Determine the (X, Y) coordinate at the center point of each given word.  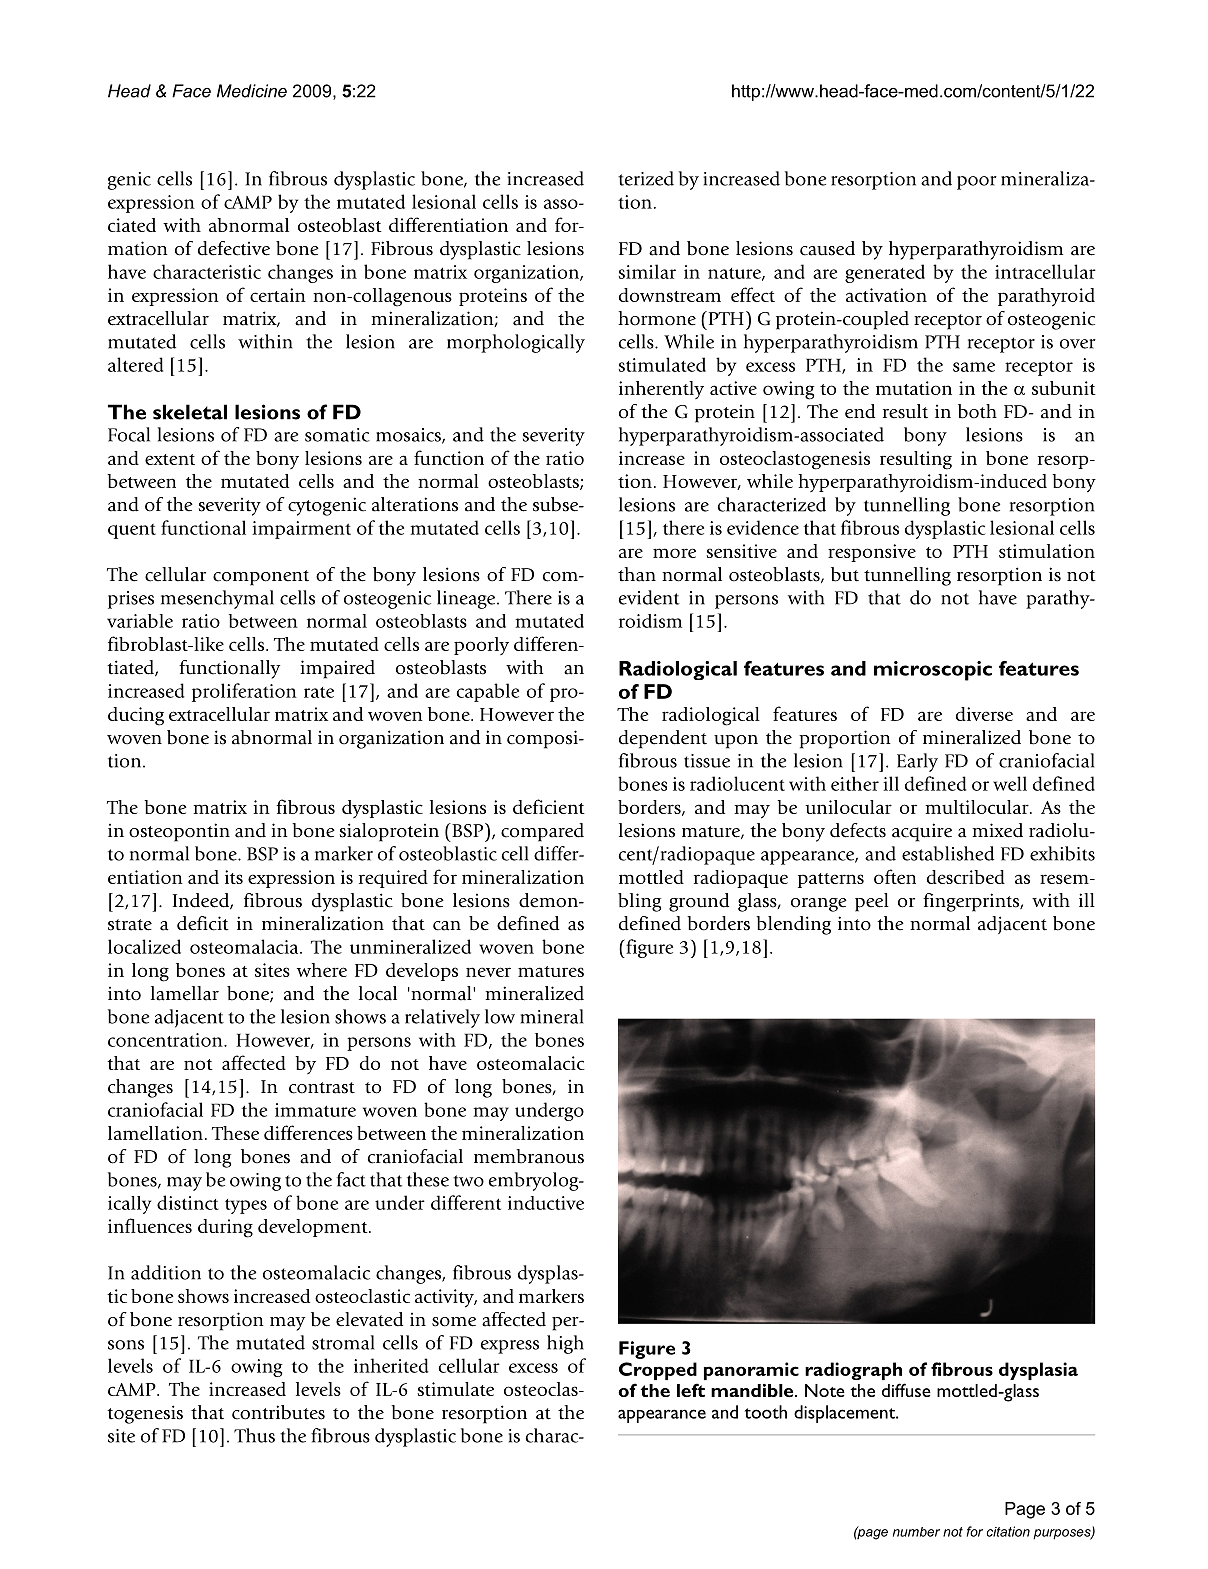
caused (827, 248)
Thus (254, 1435)
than (637, 574)
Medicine (252, 91)
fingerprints (972, 902)
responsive (872, 553)
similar (647, 271)
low (500, 1016)
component (261, 578)
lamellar (185, 993)
